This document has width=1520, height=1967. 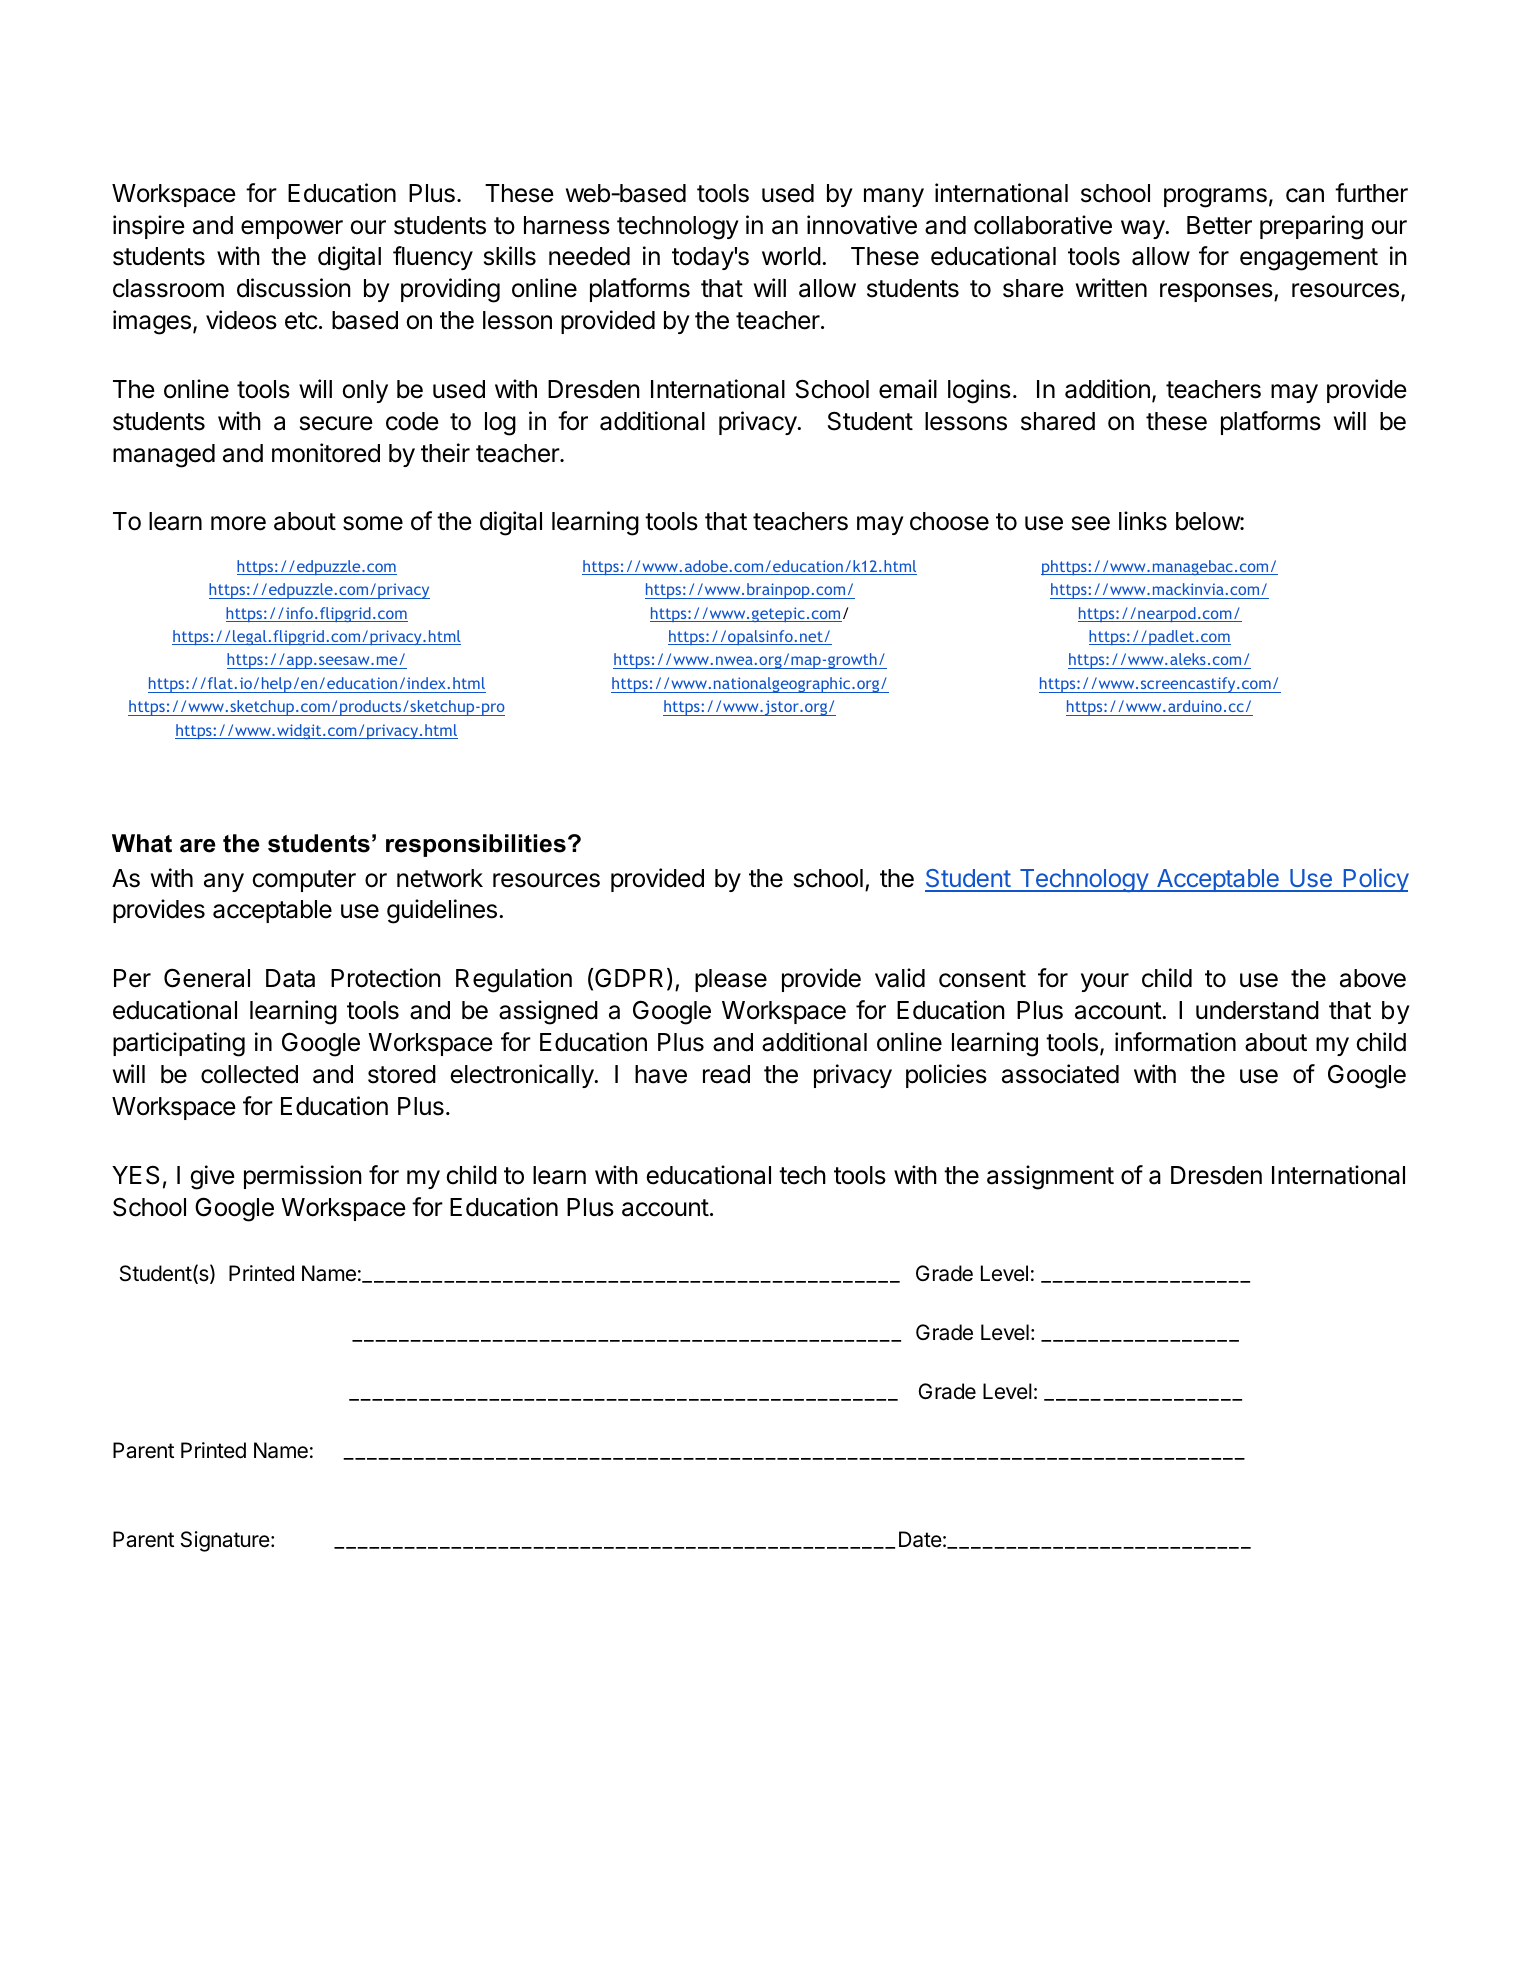 I want to click on world, so click(x=791, y=256).
